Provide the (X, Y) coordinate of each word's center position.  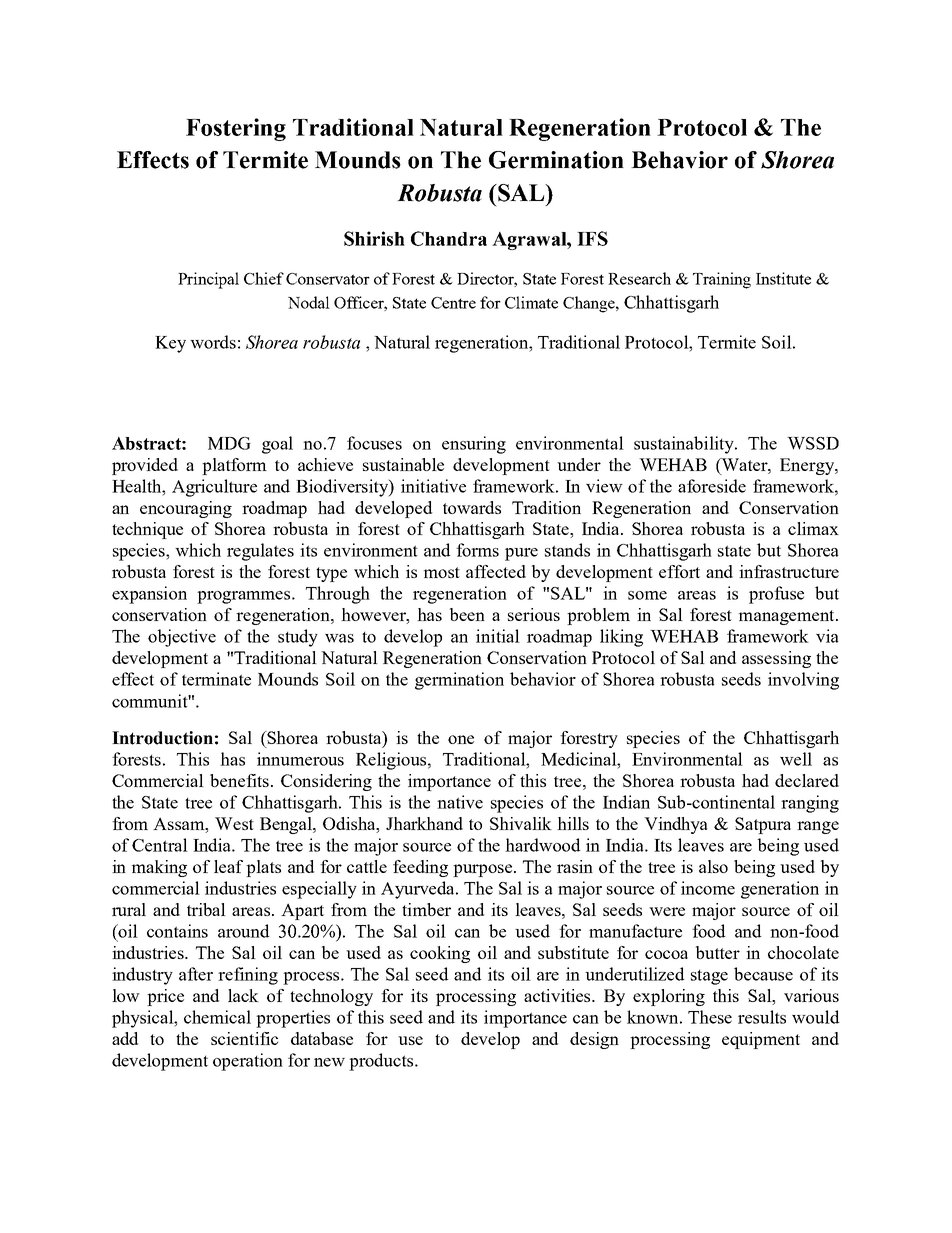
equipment (761, 1040)
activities (558, 995)
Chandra (449, 238)
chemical (217, 1017)
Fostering (236, 129)
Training (722, 280)
